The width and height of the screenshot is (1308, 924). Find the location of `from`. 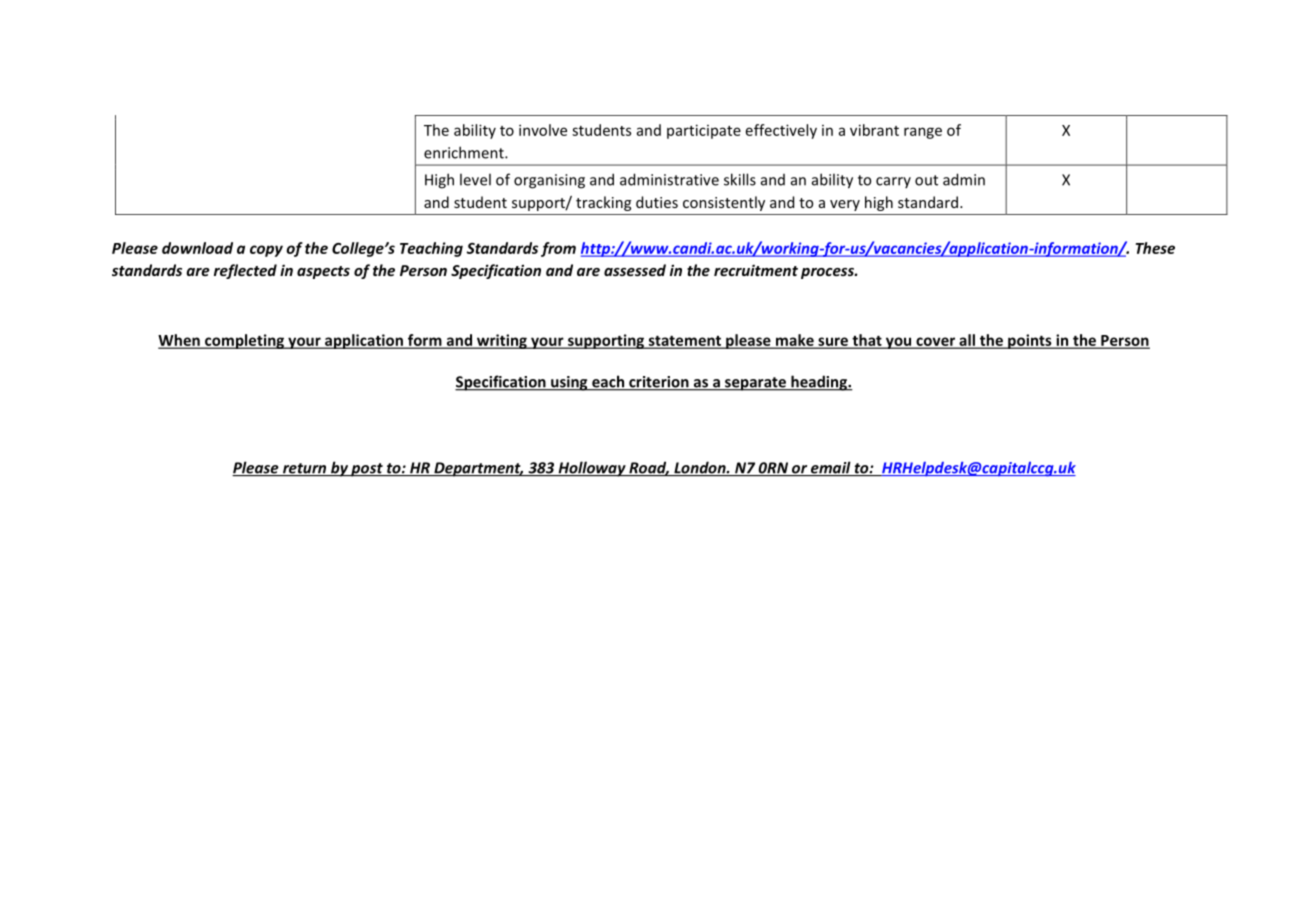

from is located at coordinates (558, 249).
